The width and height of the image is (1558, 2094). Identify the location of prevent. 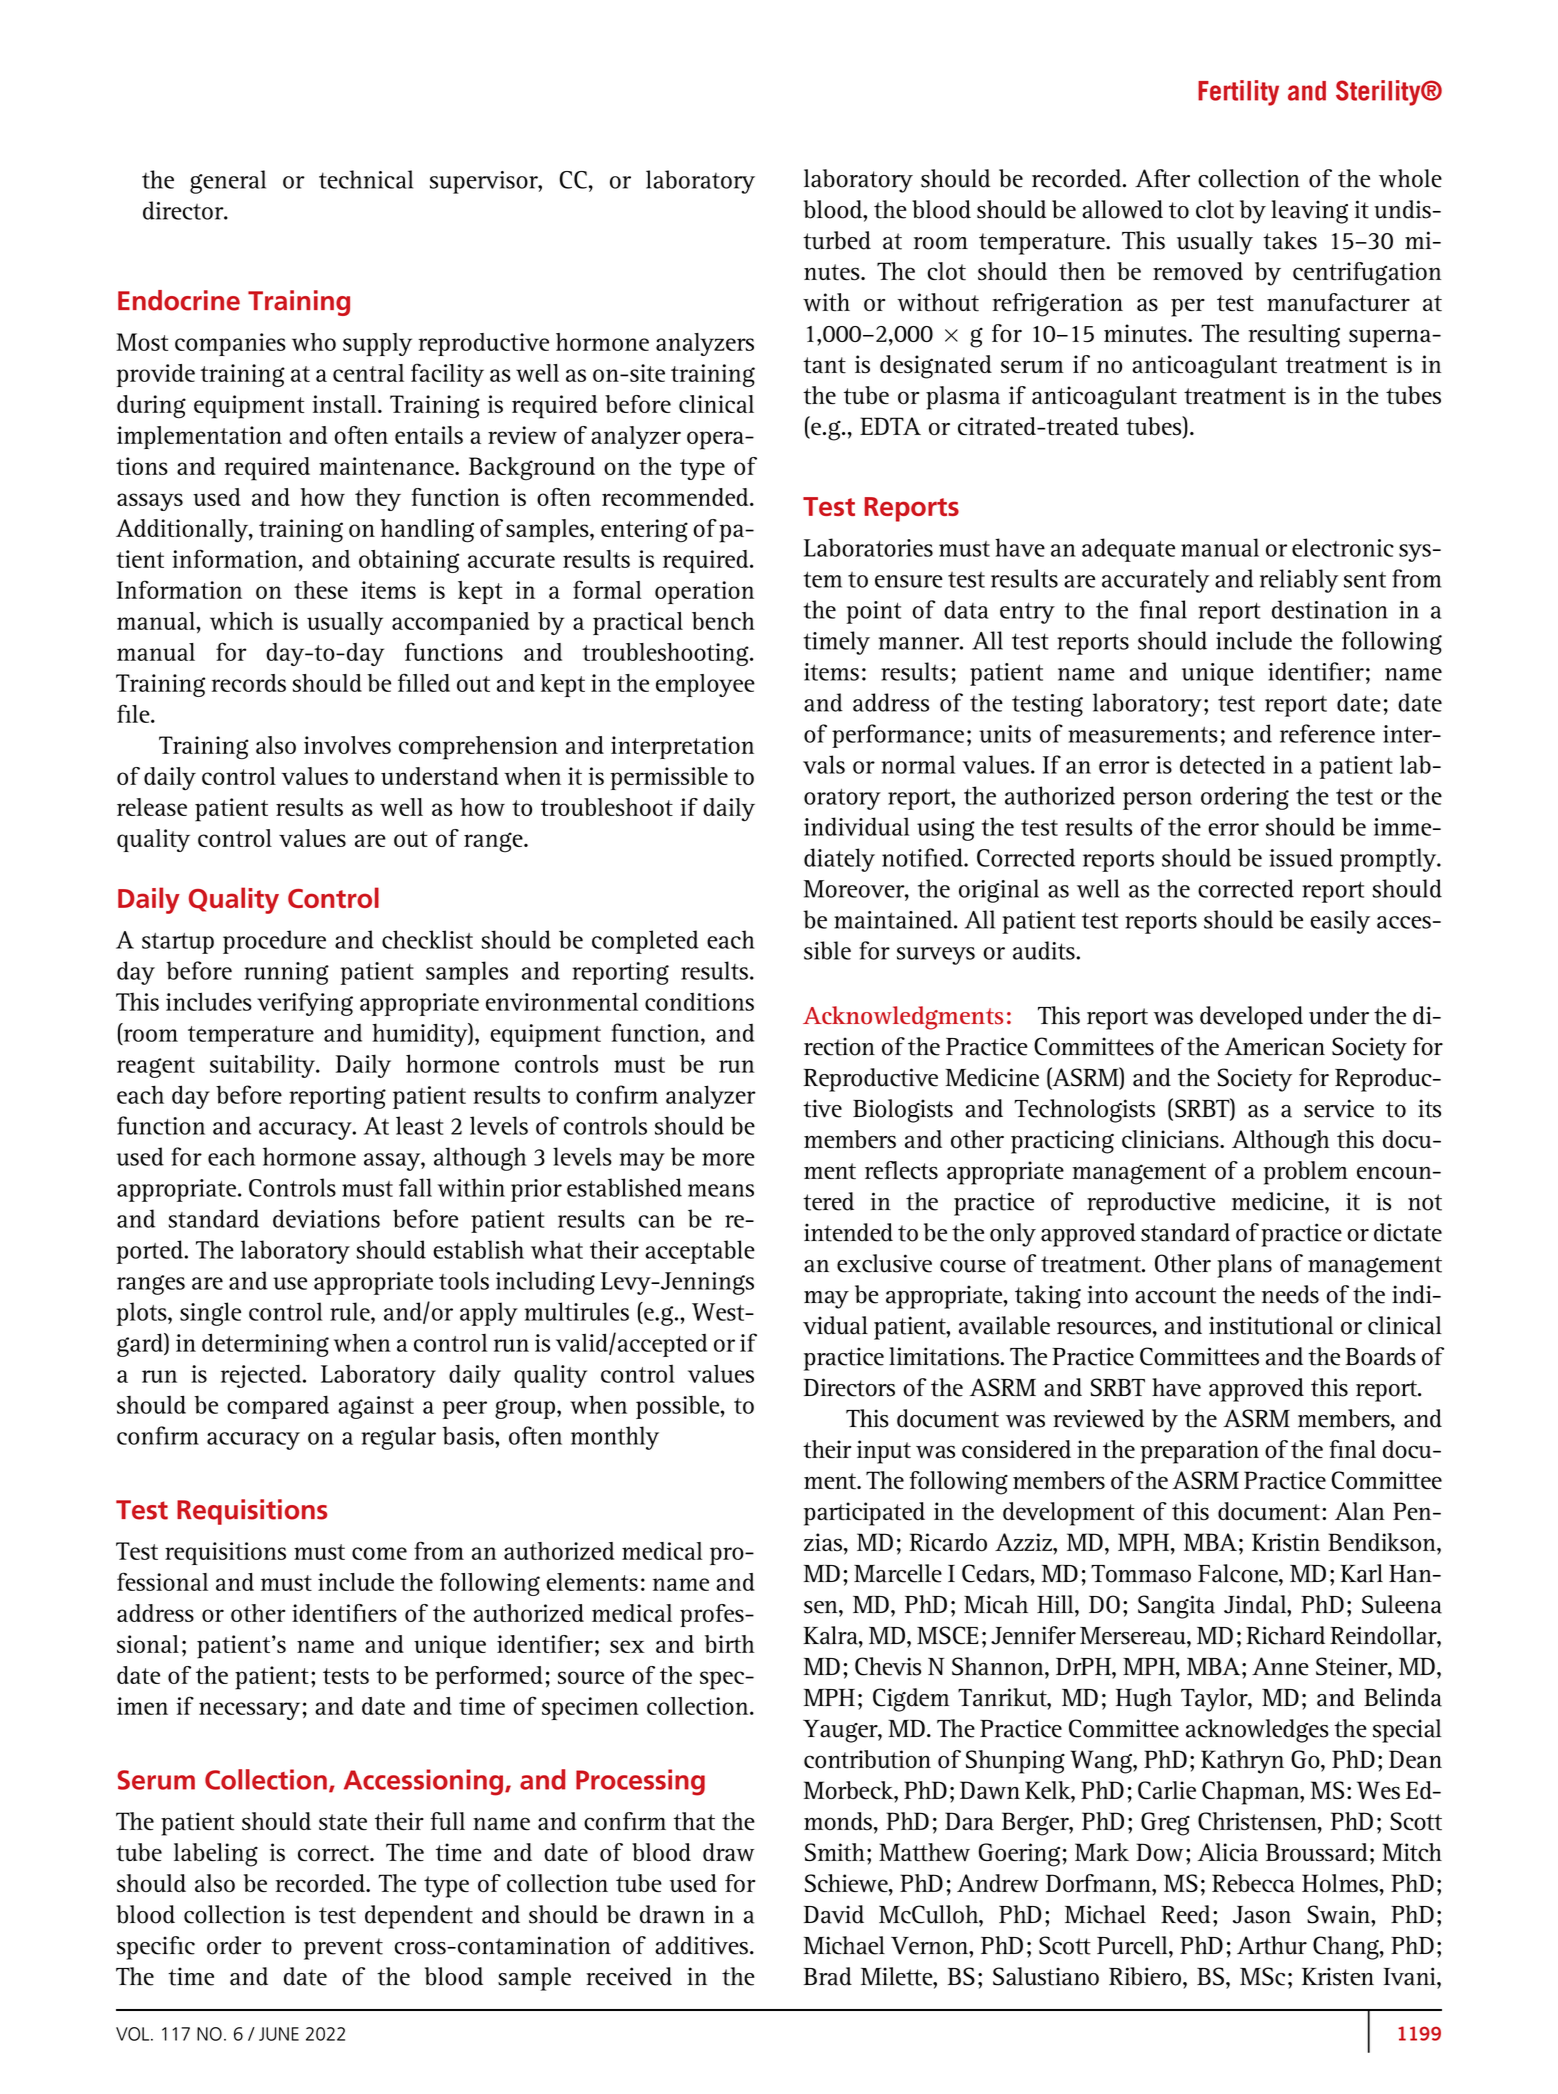
(343, 1949).
